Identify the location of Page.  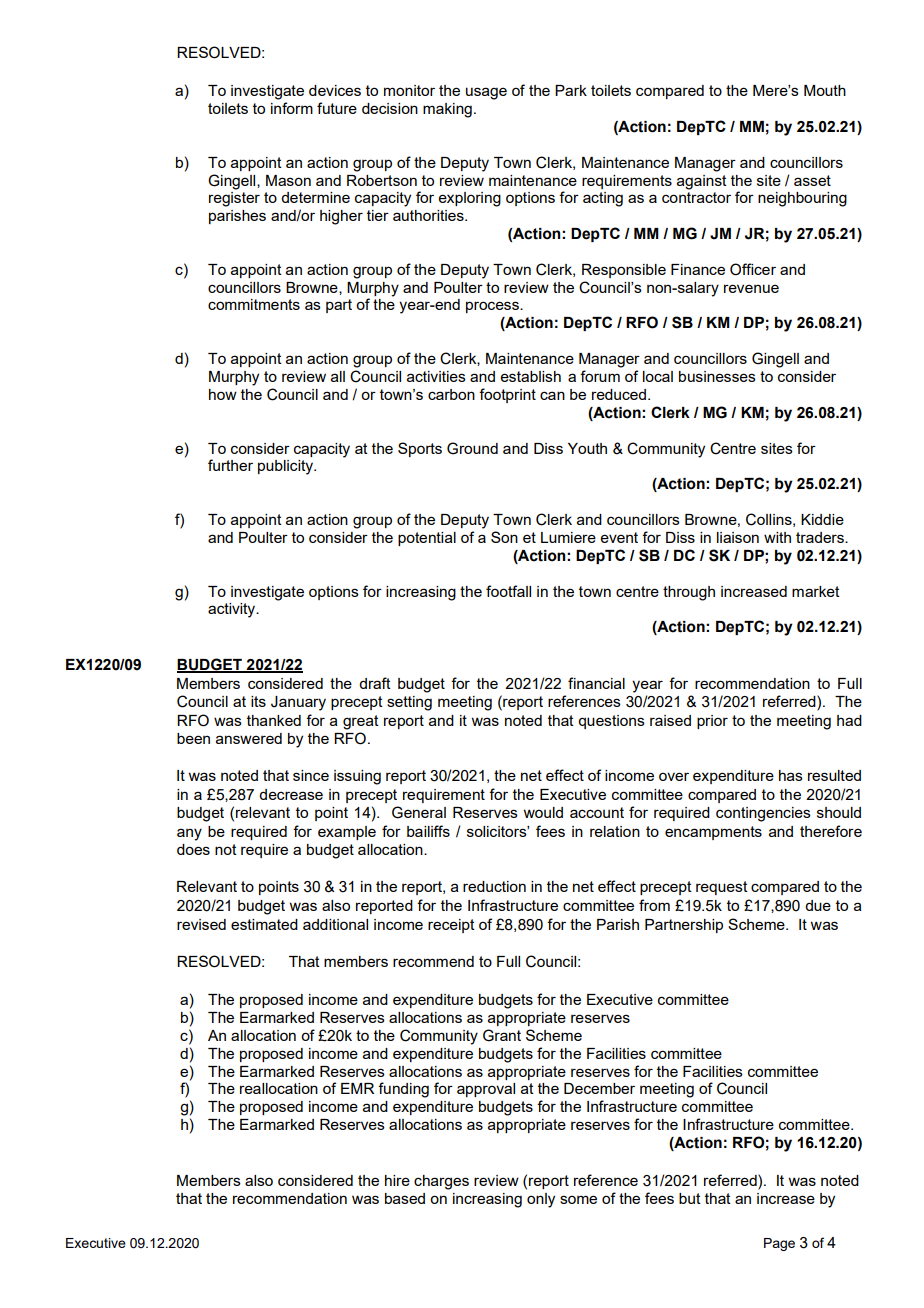
(779, 1244).
